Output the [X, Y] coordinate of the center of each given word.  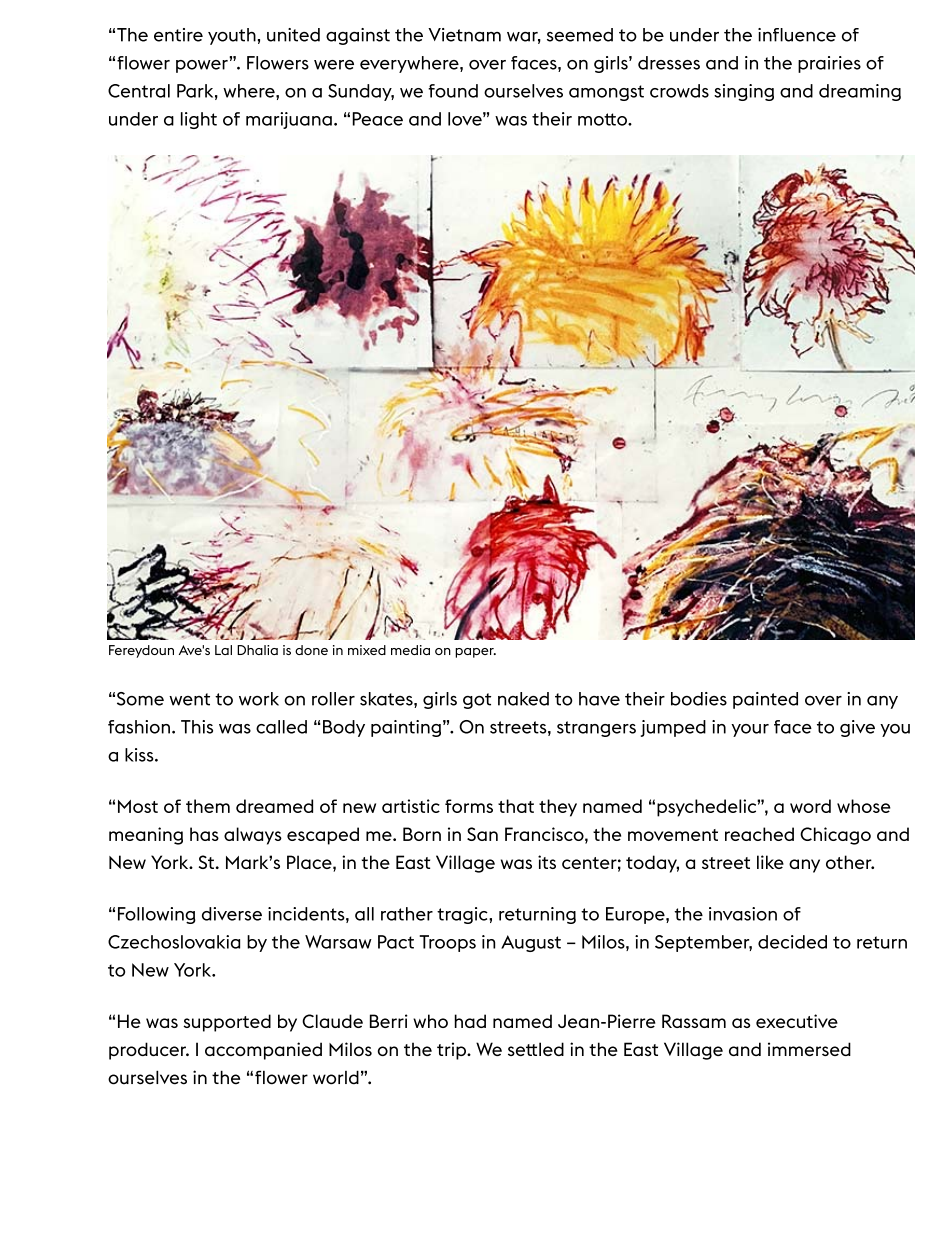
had [470, 1021]
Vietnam [464, 35]
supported [227, 1023]
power [203, 65]
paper [475, 653]
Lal [223, 650]
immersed [809, 1049]
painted [765, 700]
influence [797, 35]
